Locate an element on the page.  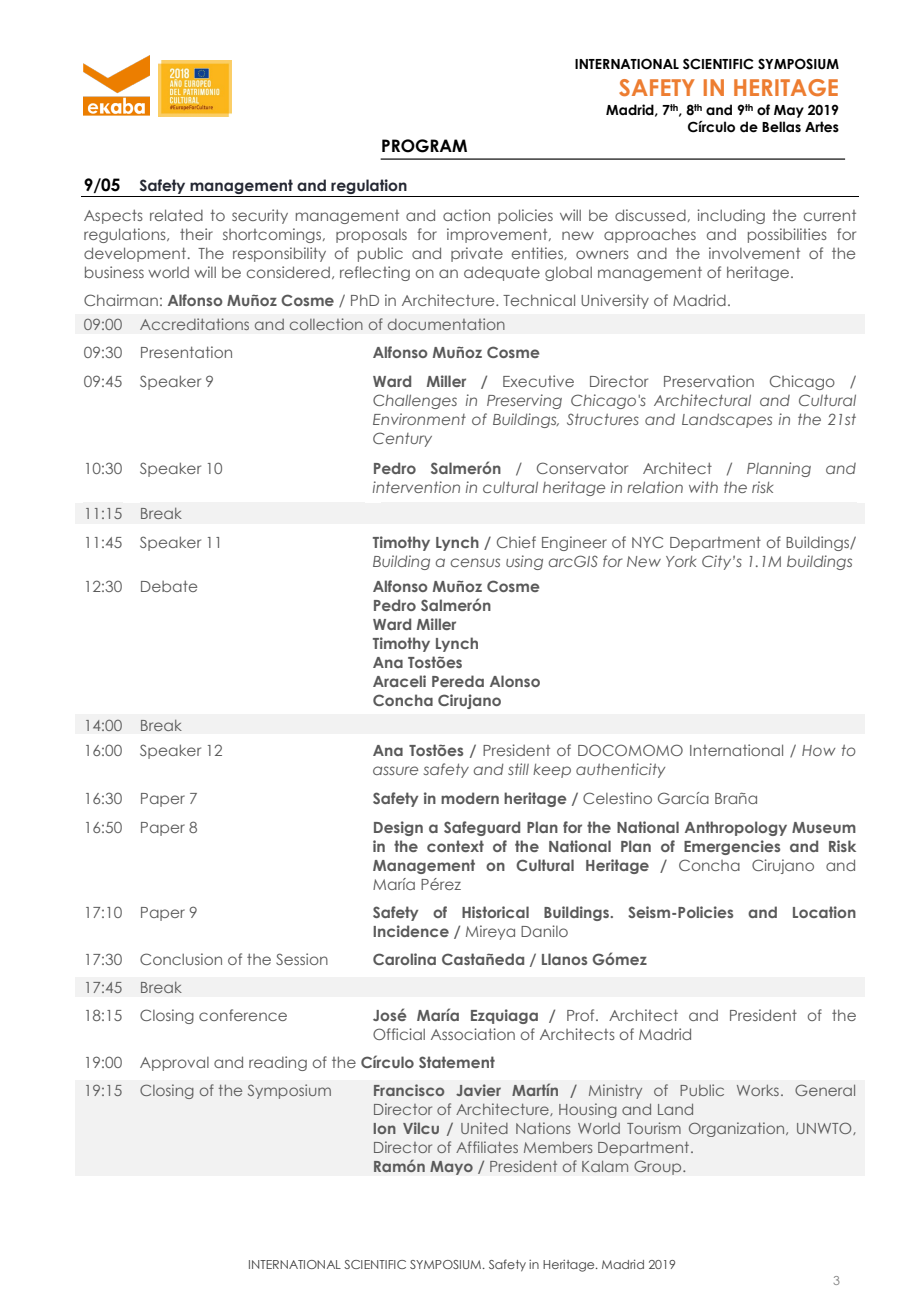
Approval is located at coordinates (174, 1064).
